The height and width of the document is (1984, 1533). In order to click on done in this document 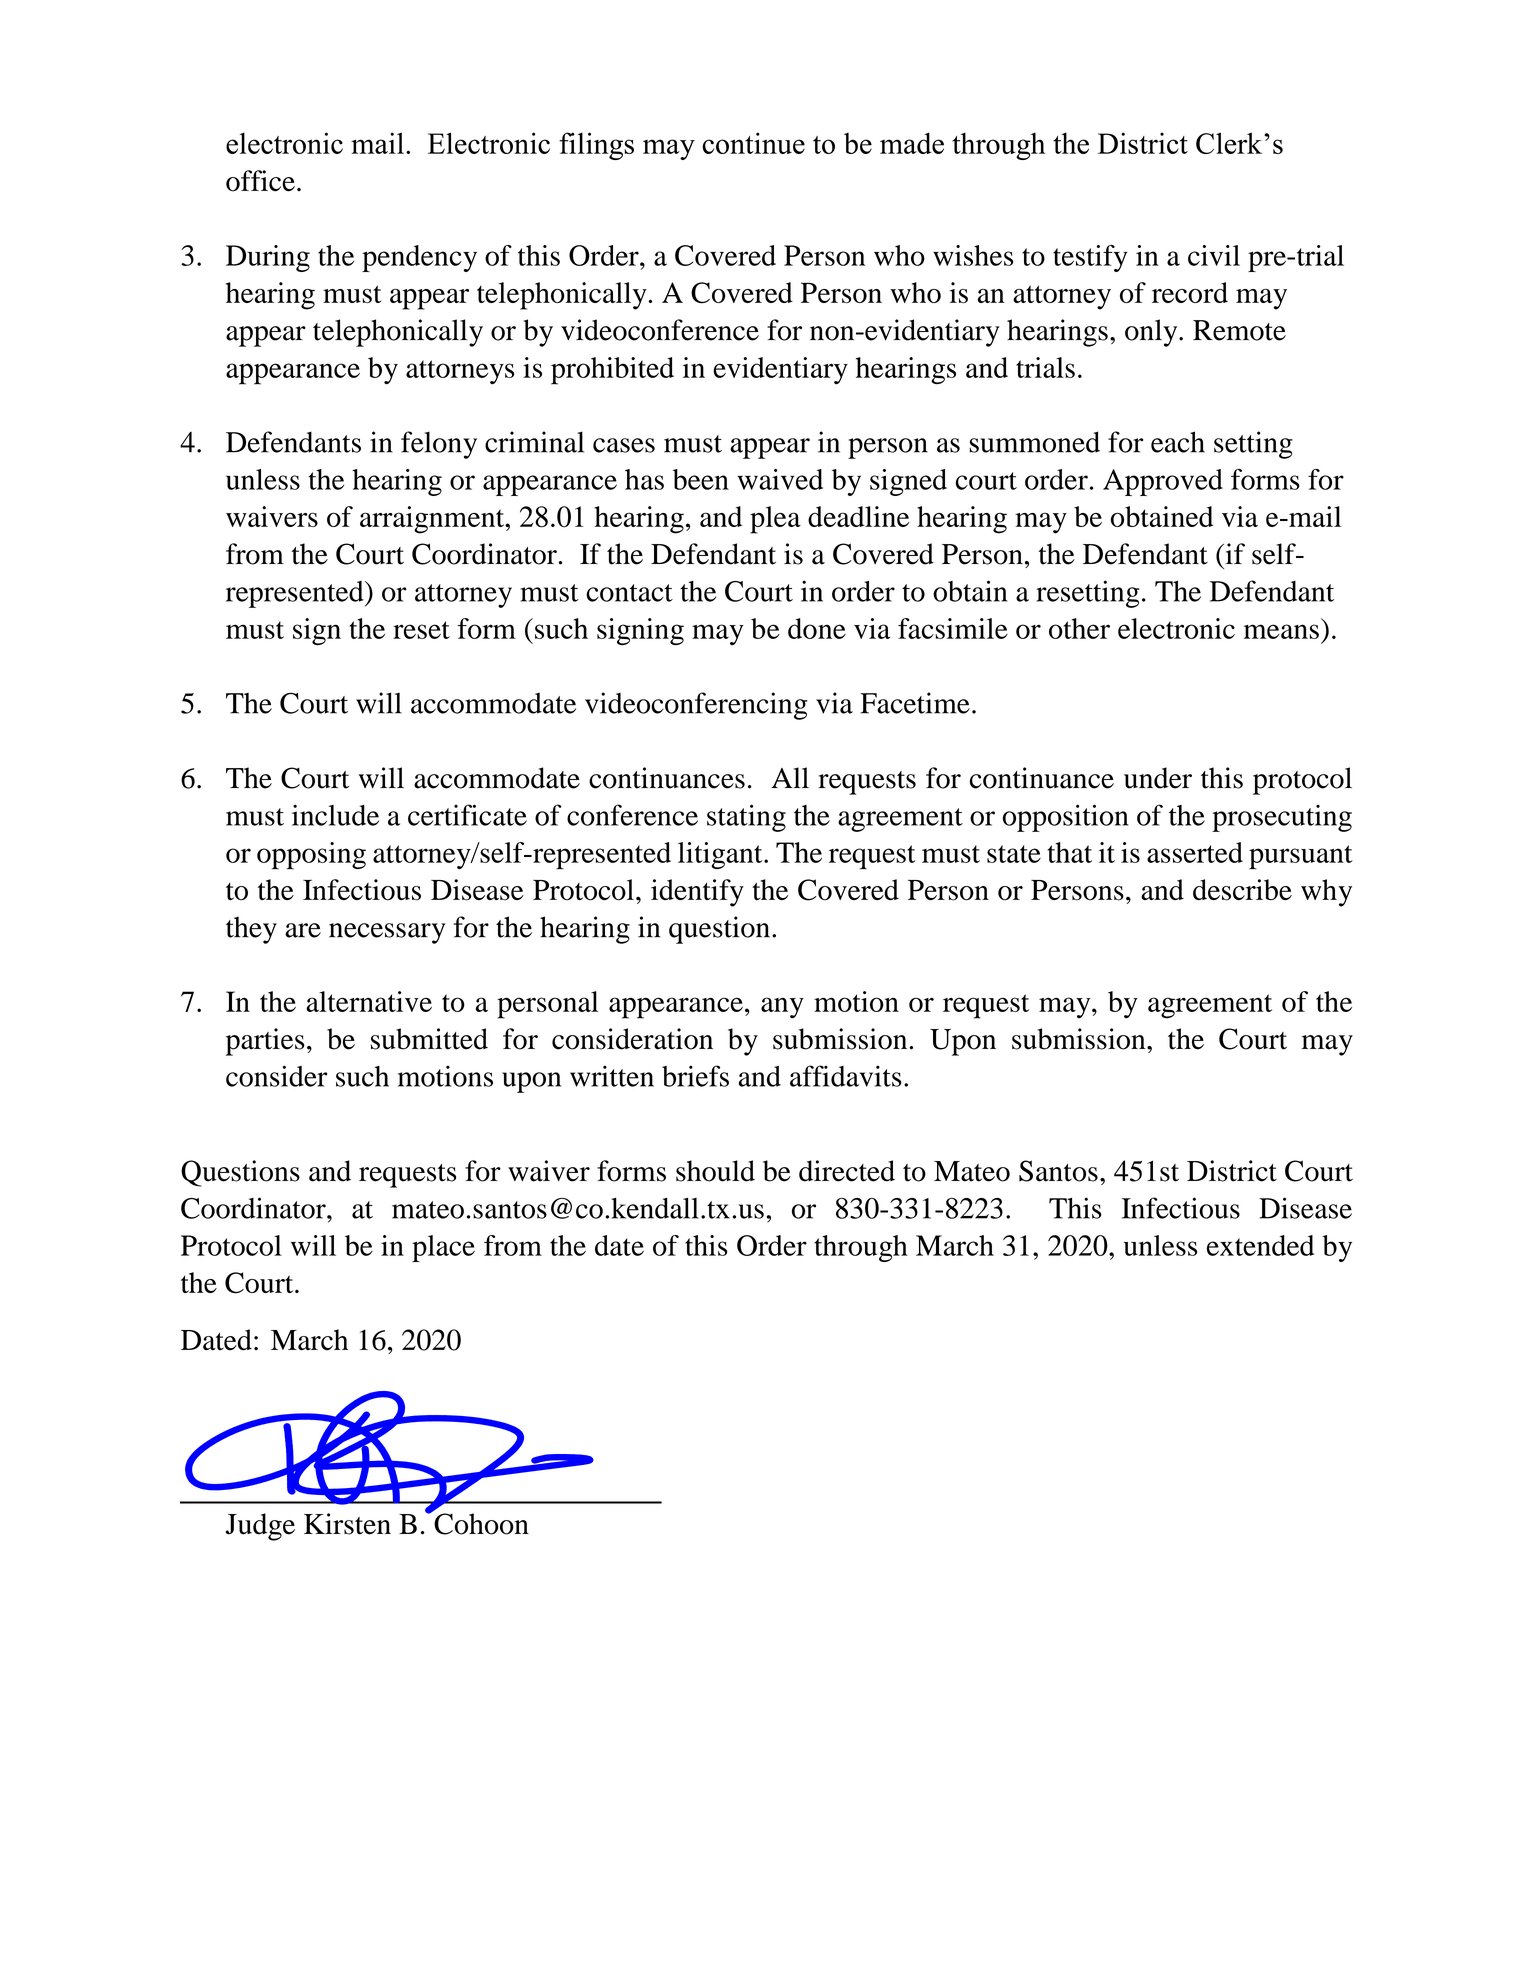, I will do `click(817, 628)`.
